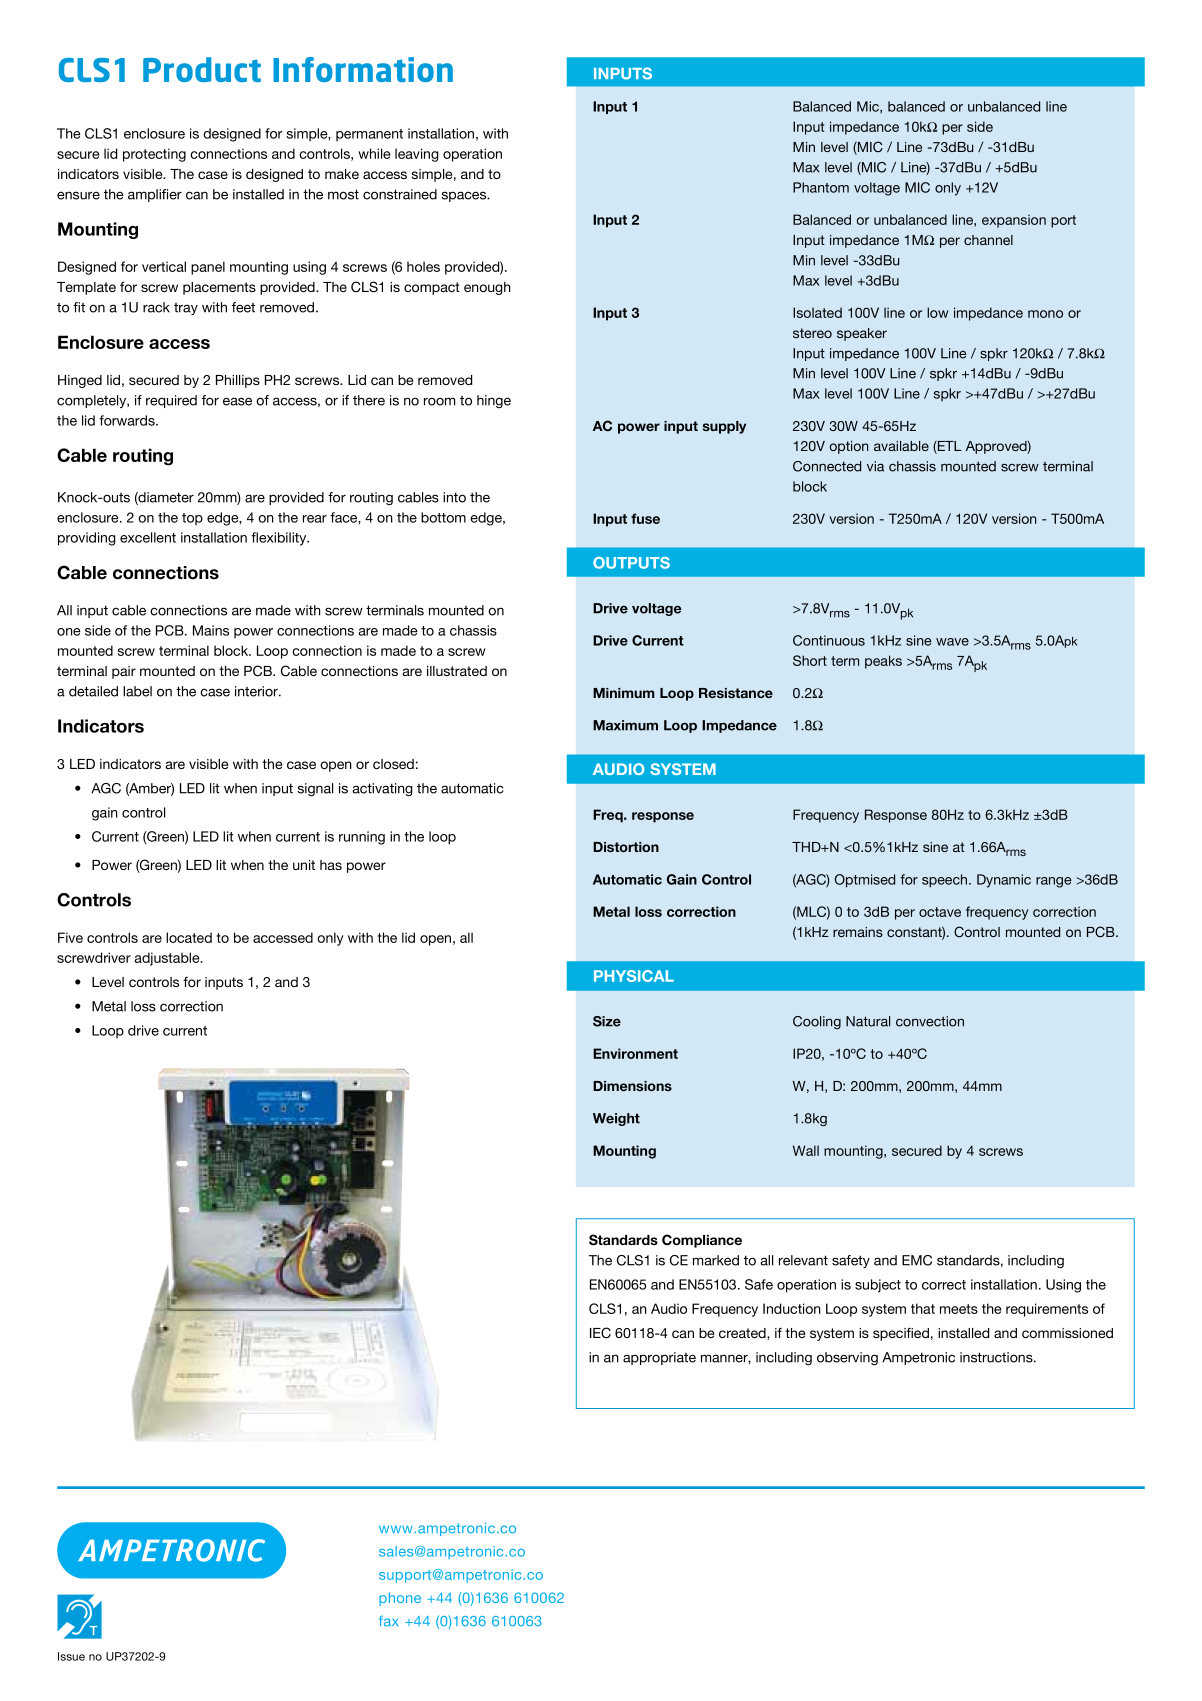  Describe the element at coordinates (71, 1656) in the page. I see `Issue` at that location.
